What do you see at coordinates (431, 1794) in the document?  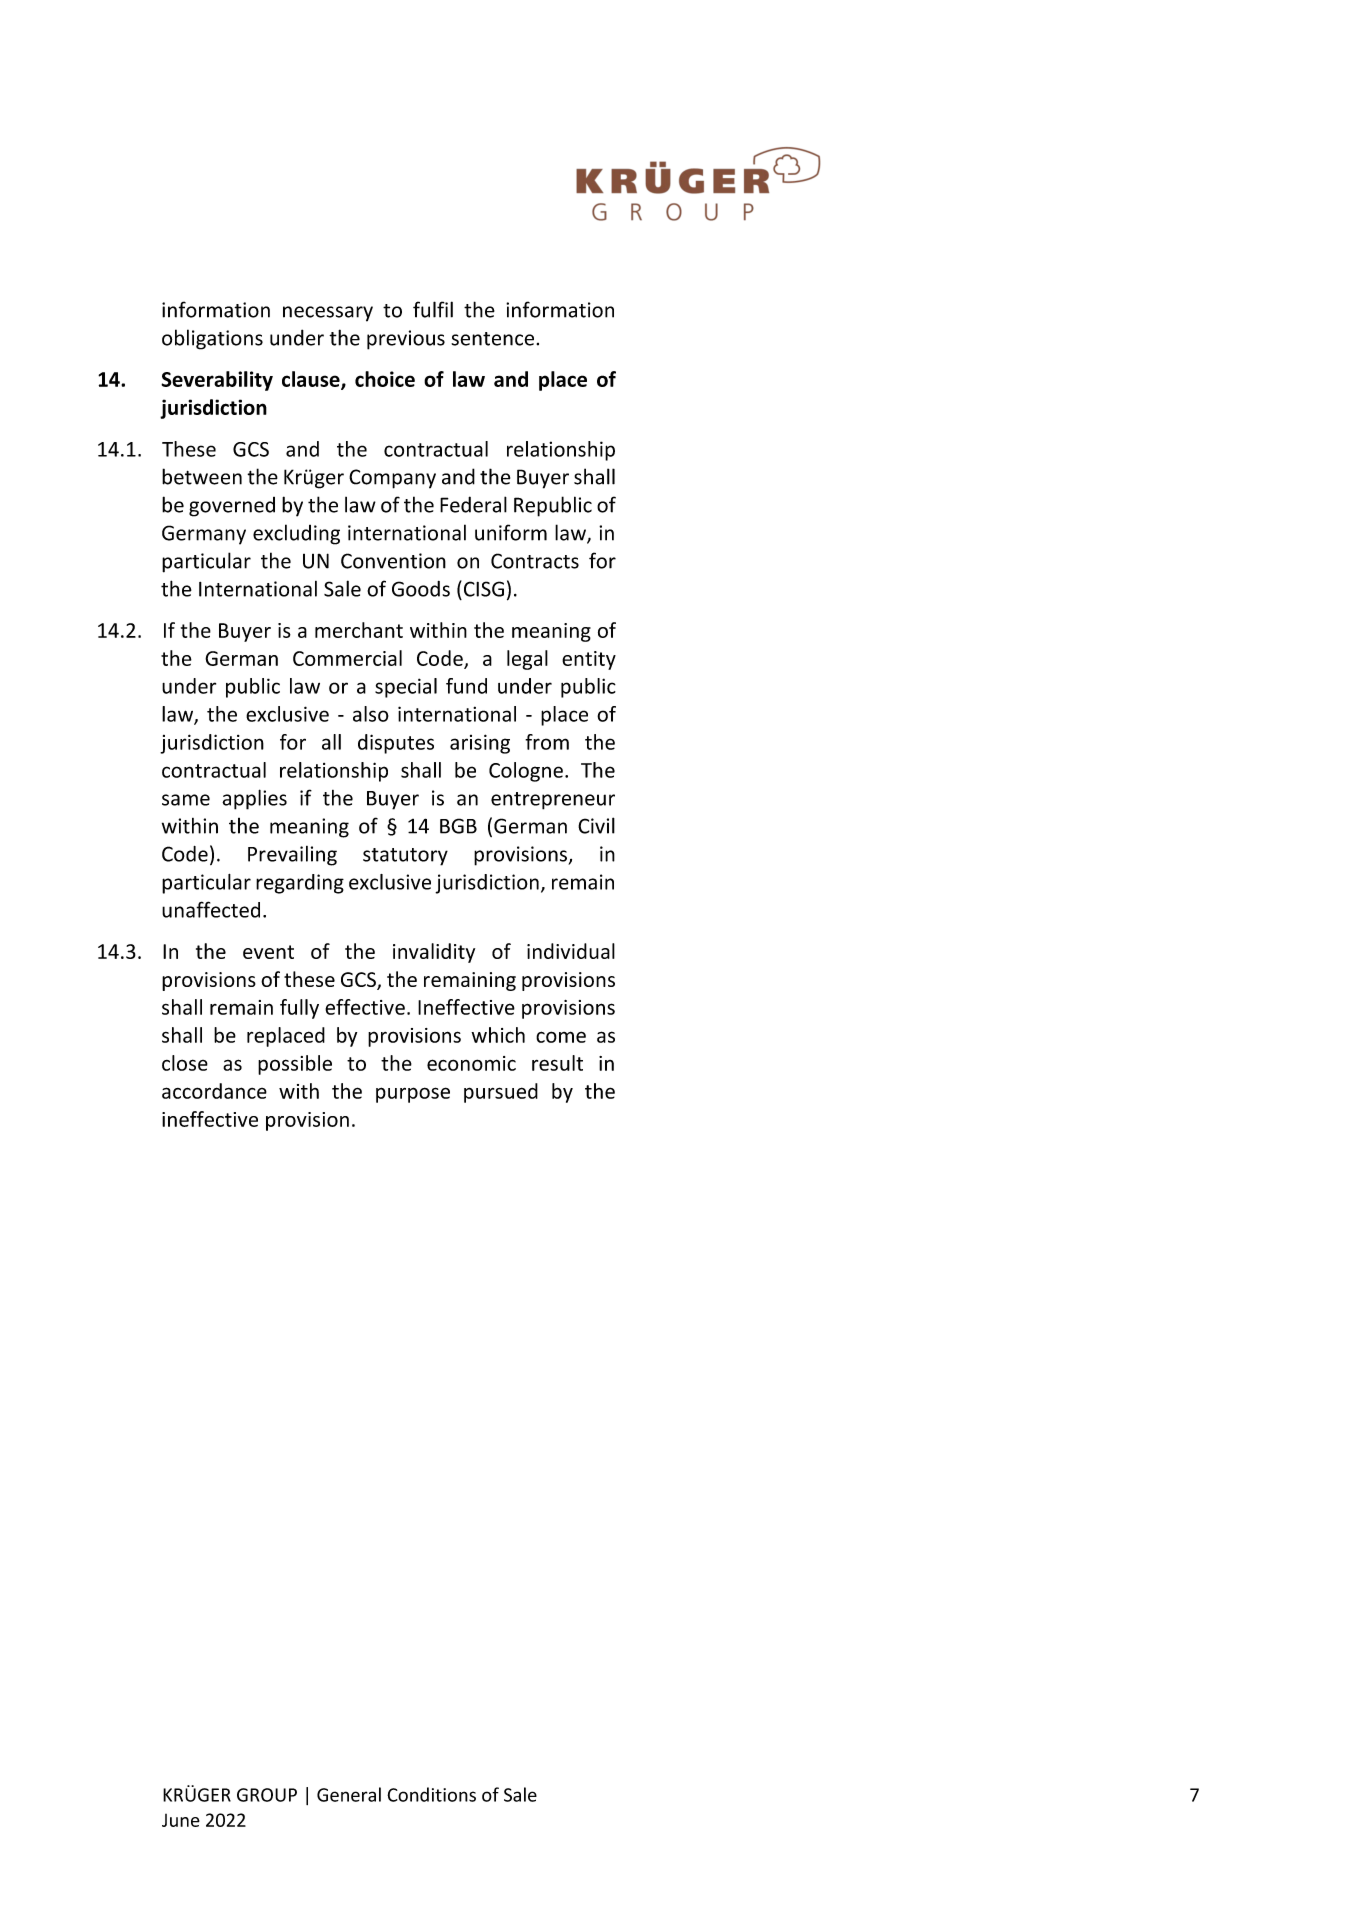 I see `Conditions` at bounding box center [431, 1794].
